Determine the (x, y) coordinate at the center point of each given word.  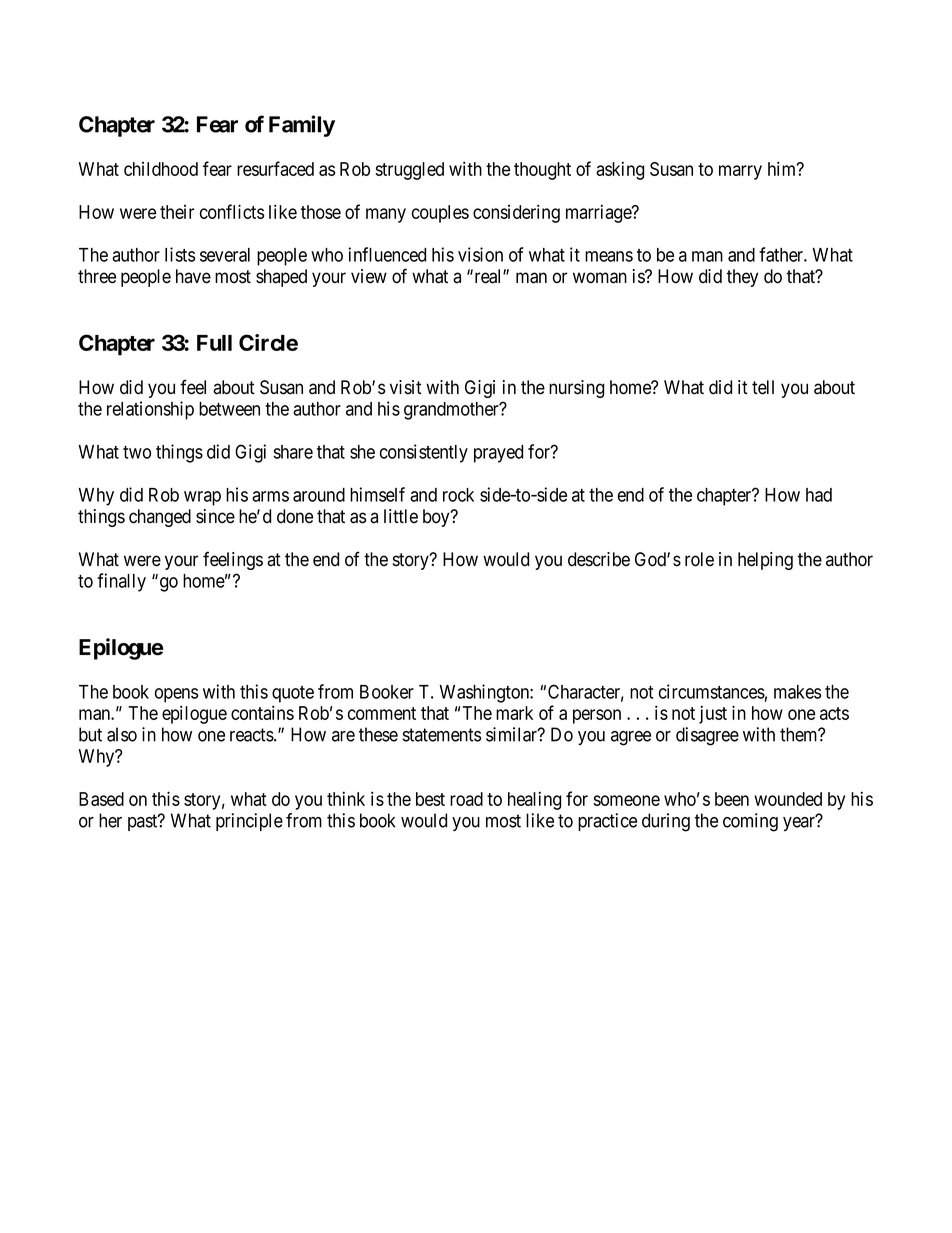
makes (797, 692)
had (819, 495)
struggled (409, 171)
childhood (161, 169)
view (369, 276)
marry (740, 172)
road (466, 799)
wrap (202, 498)
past (144, 822)
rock (458, 495)
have (193, 276)
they (742, 278)
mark (514, 713)
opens (176, 695)
